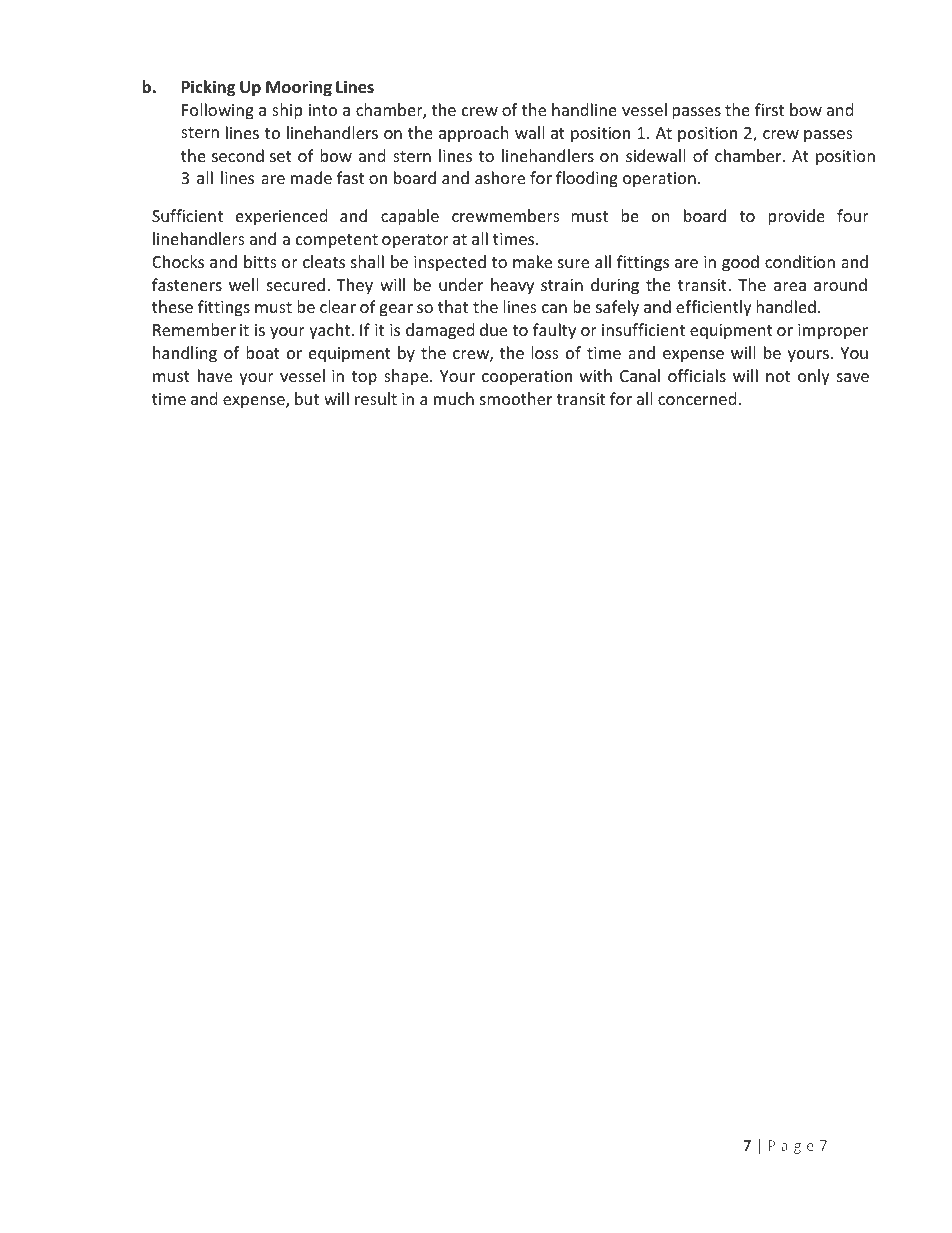 The image size is (952, 1233). What do you see at coordinates (516, 398) in the screenshot?
I see `smoother` at bounding box center [516, 398].
